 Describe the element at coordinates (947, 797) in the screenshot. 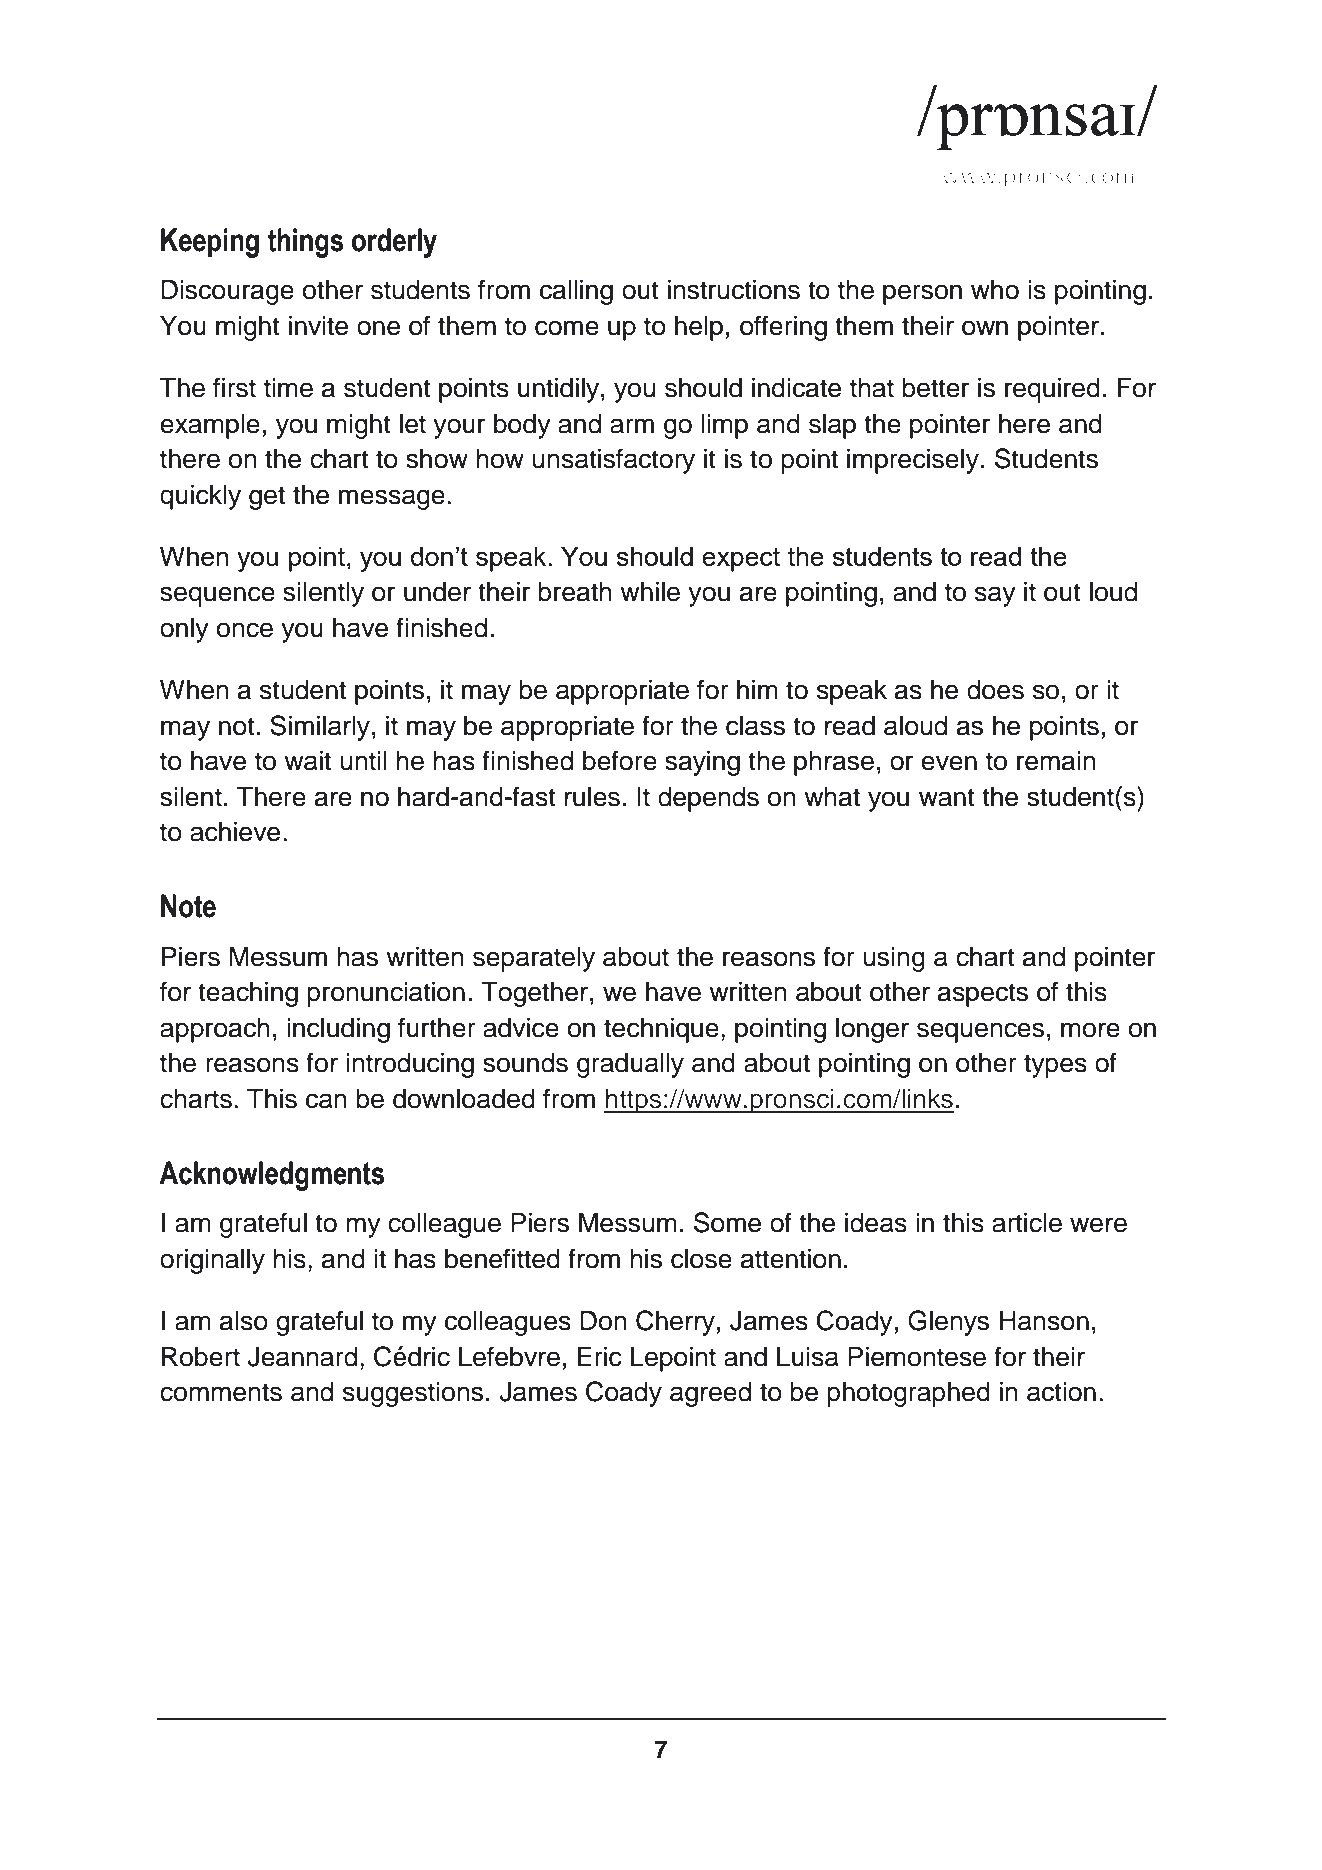

I see `want` at that location.
